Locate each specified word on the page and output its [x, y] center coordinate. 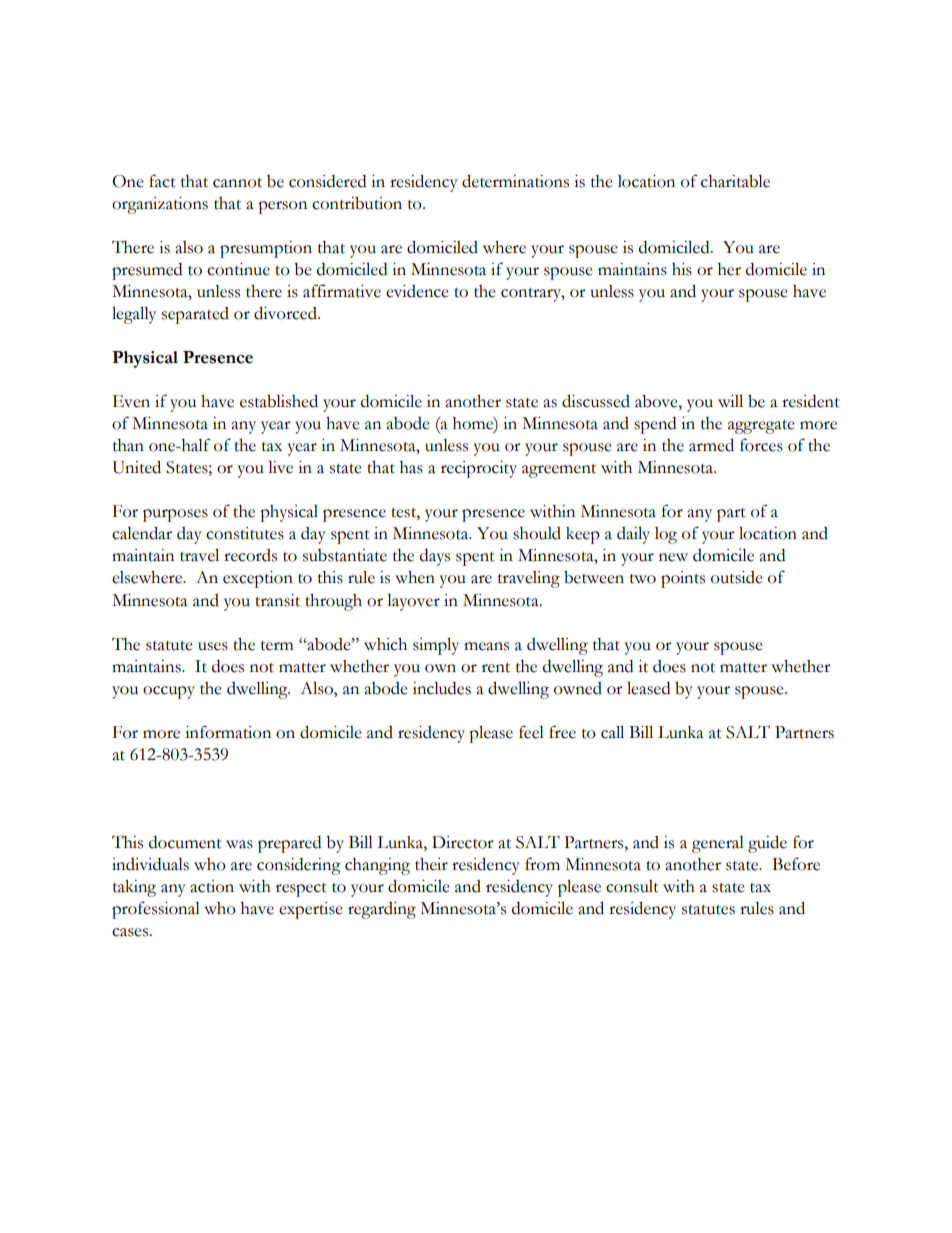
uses [213, 646]
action [212, 886]
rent [496, 668]
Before [796, 864]
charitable [735, 181]
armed [711, 445]
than [128, 445]
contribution [357, 203]
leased [648, 688]
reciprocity [479, 469]
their [431, 864]
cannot [237, 183]
